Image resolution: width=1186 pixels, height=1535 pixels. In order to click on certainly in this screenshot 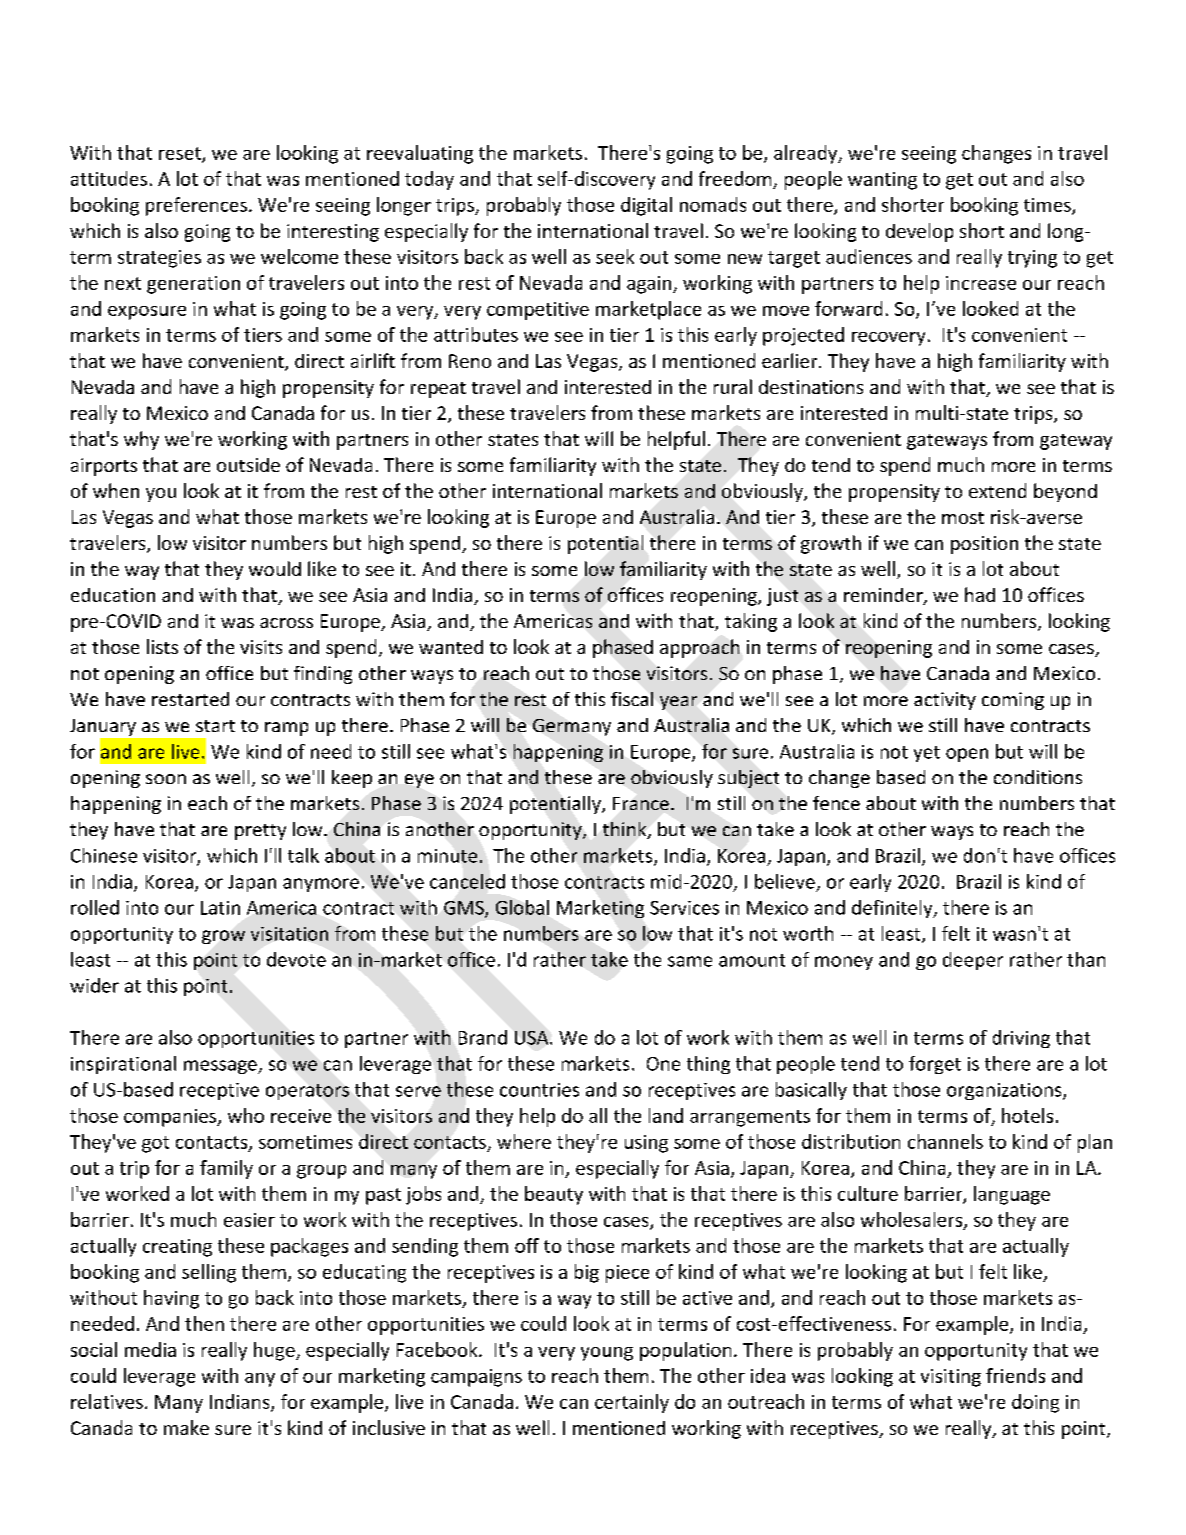, I will do `click(632, 1403)`.
